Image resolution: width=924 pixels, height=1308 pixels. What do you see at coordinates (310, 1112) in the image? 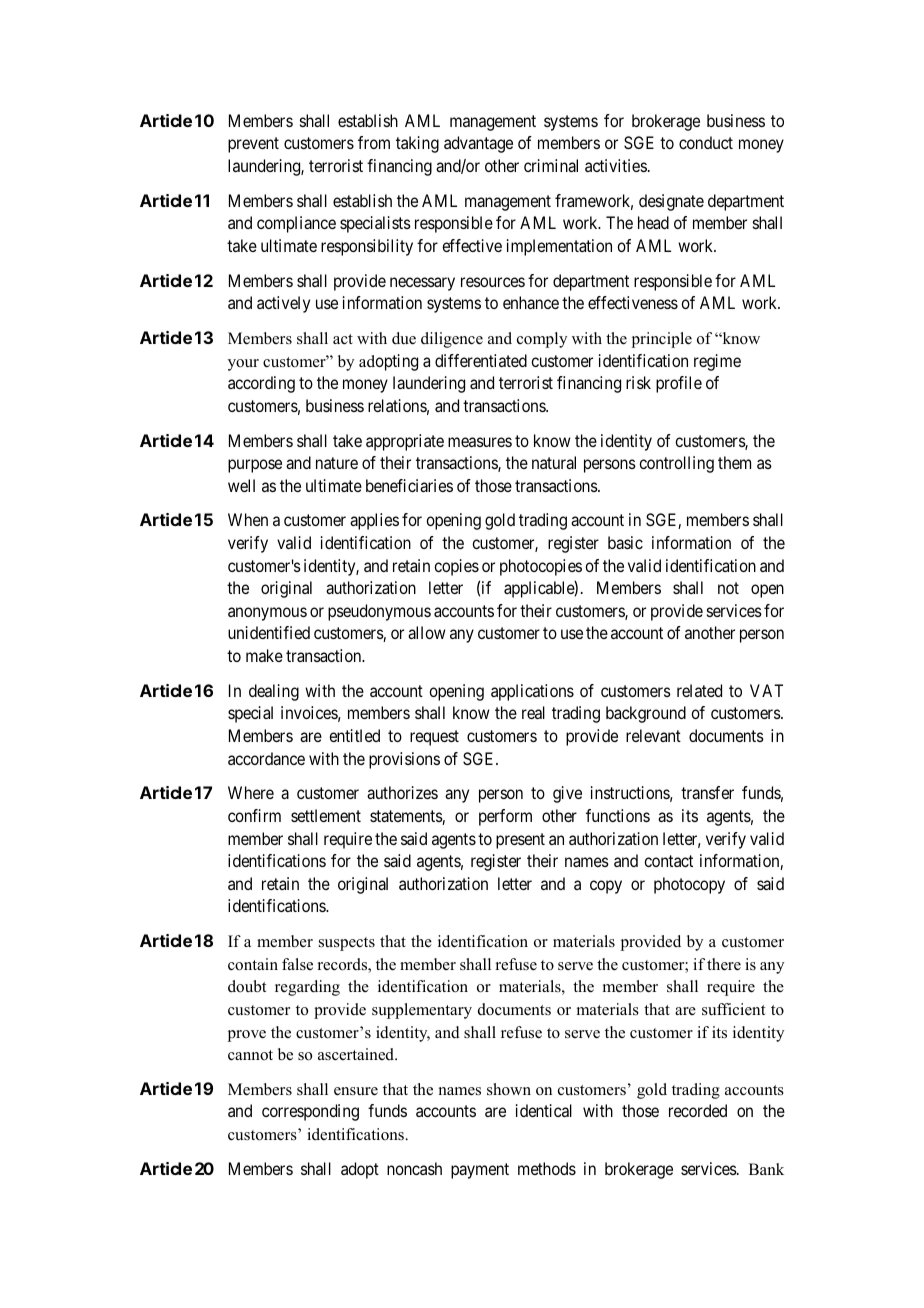
I see `corresponding` at bounding box center [310, 1112].
